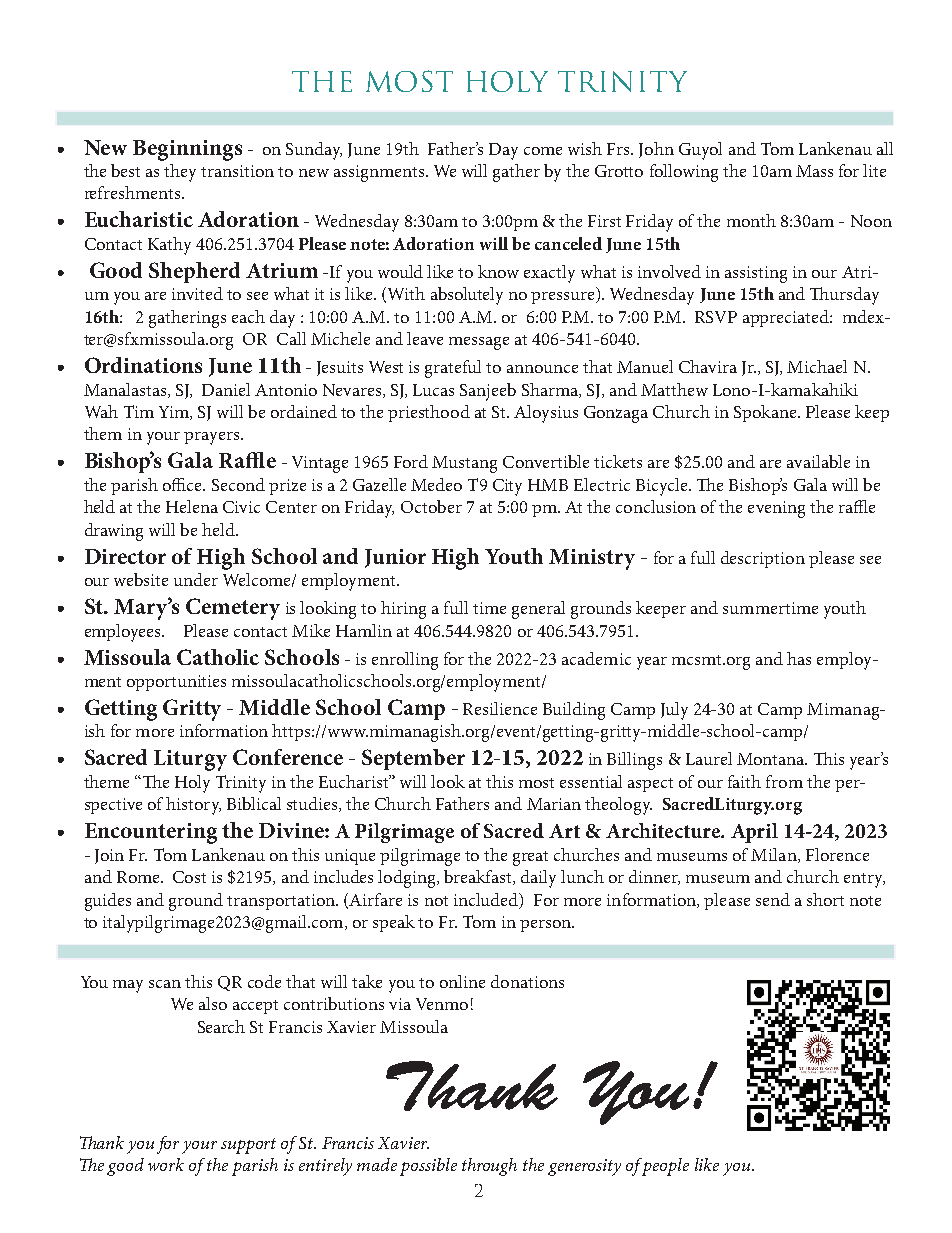 The width and height of the screenshot is (952, 1233). What do you see at coordinates (766, 413) in the screenshot?
I see `Spokane` at bounding box center [766, 413].
